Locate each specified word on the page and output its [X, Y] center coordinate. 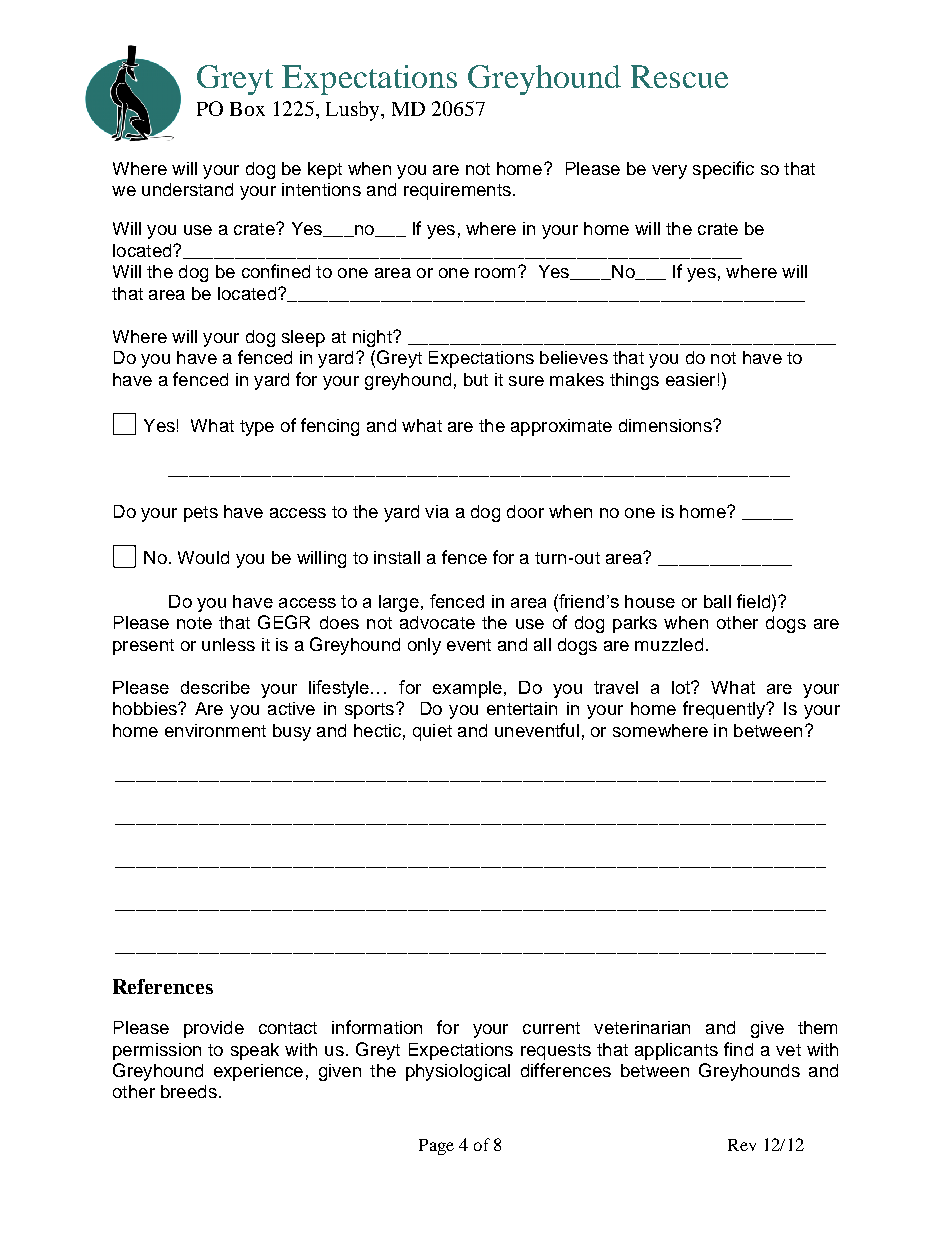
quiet [432, 732]
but [476, 379]
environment [215, 730]
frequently [725, 710]
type [257, 428]
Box [247, 109]
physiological [458, 1072]
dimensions [666, 425]
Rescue [679, 76]
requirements [457, 191]
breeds [189, 1091]
